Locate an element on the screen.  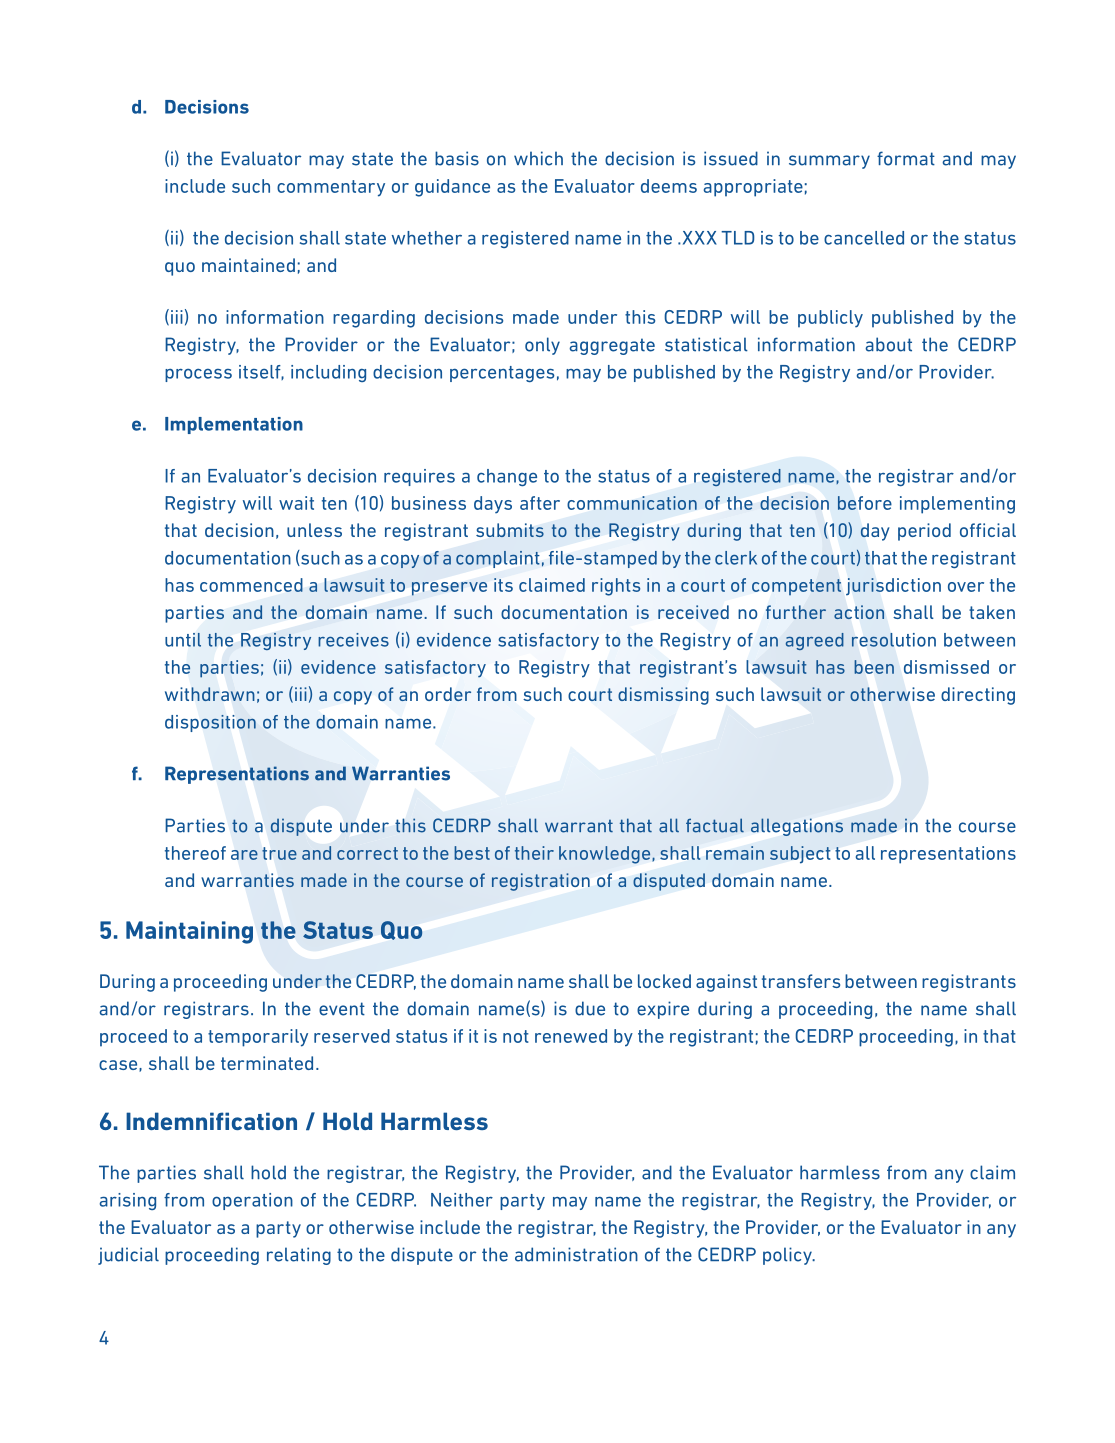
administration is located at coordinates (576, 1254).
